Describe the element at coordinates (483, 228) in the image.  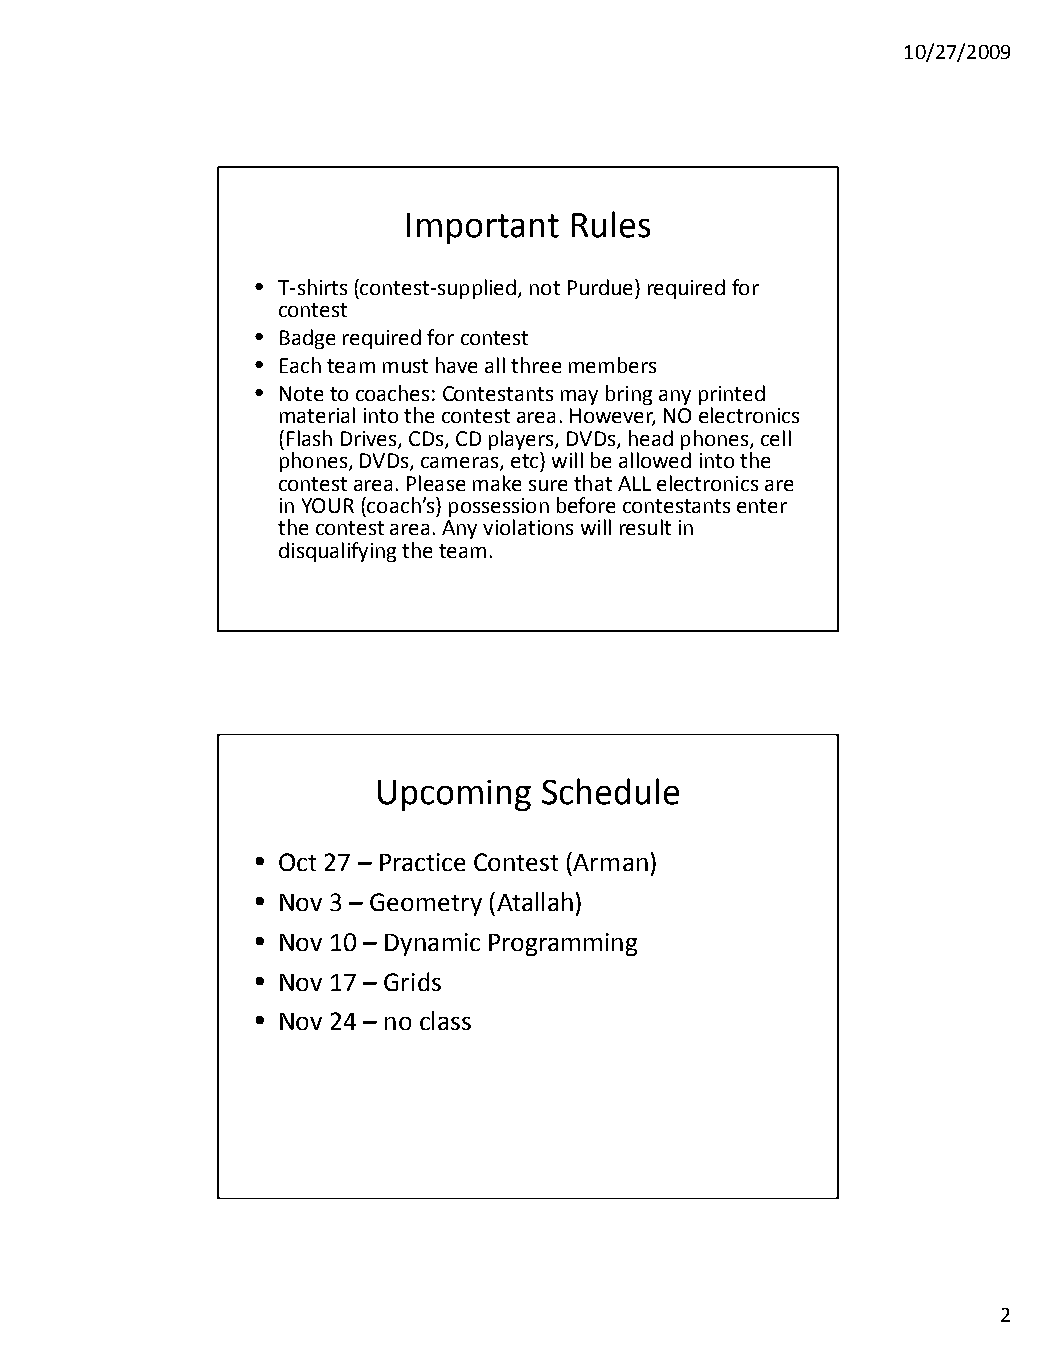
I see `Important` at that location.
